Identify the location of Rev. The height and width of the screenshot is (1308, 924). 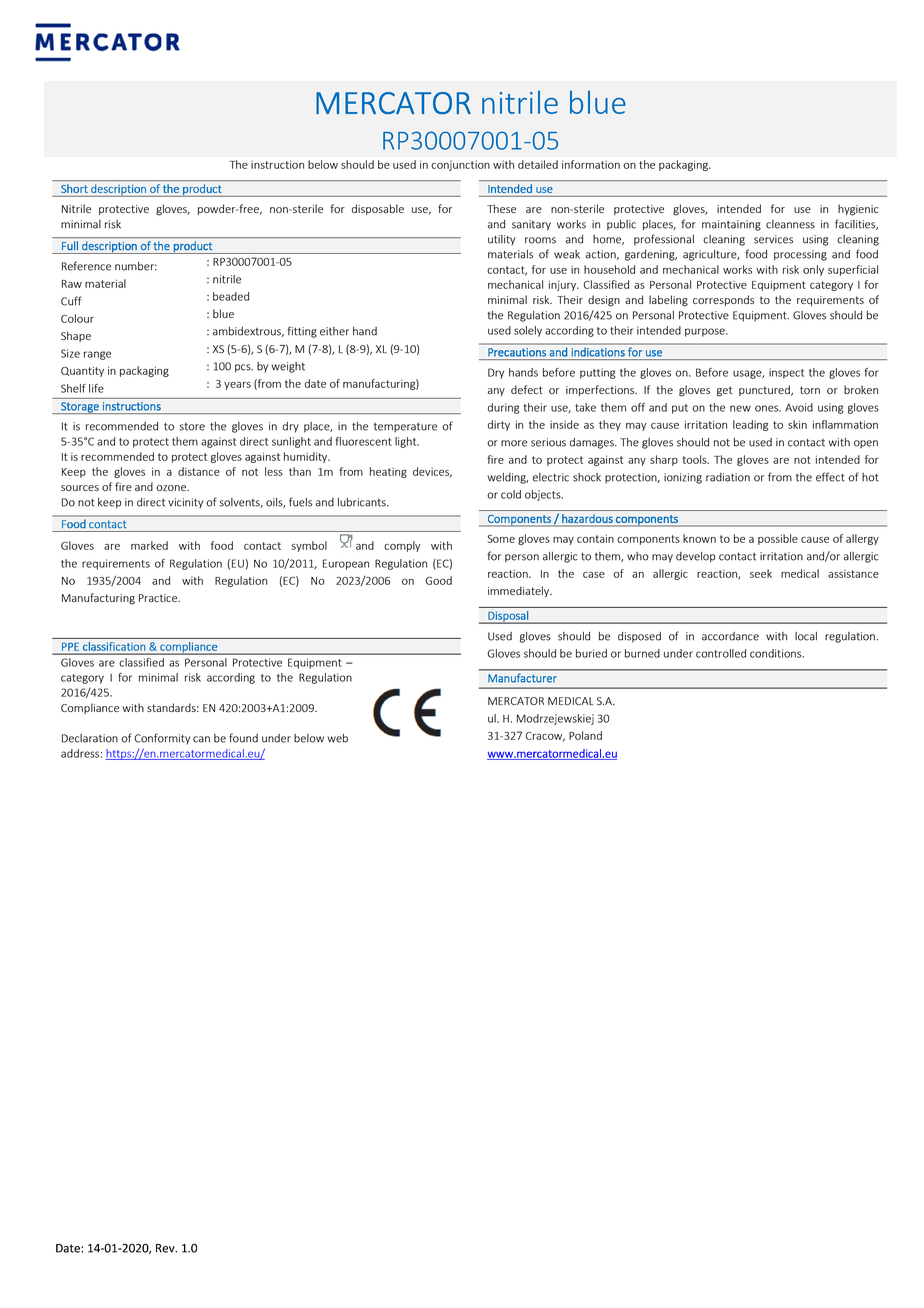
(166, 1248).
